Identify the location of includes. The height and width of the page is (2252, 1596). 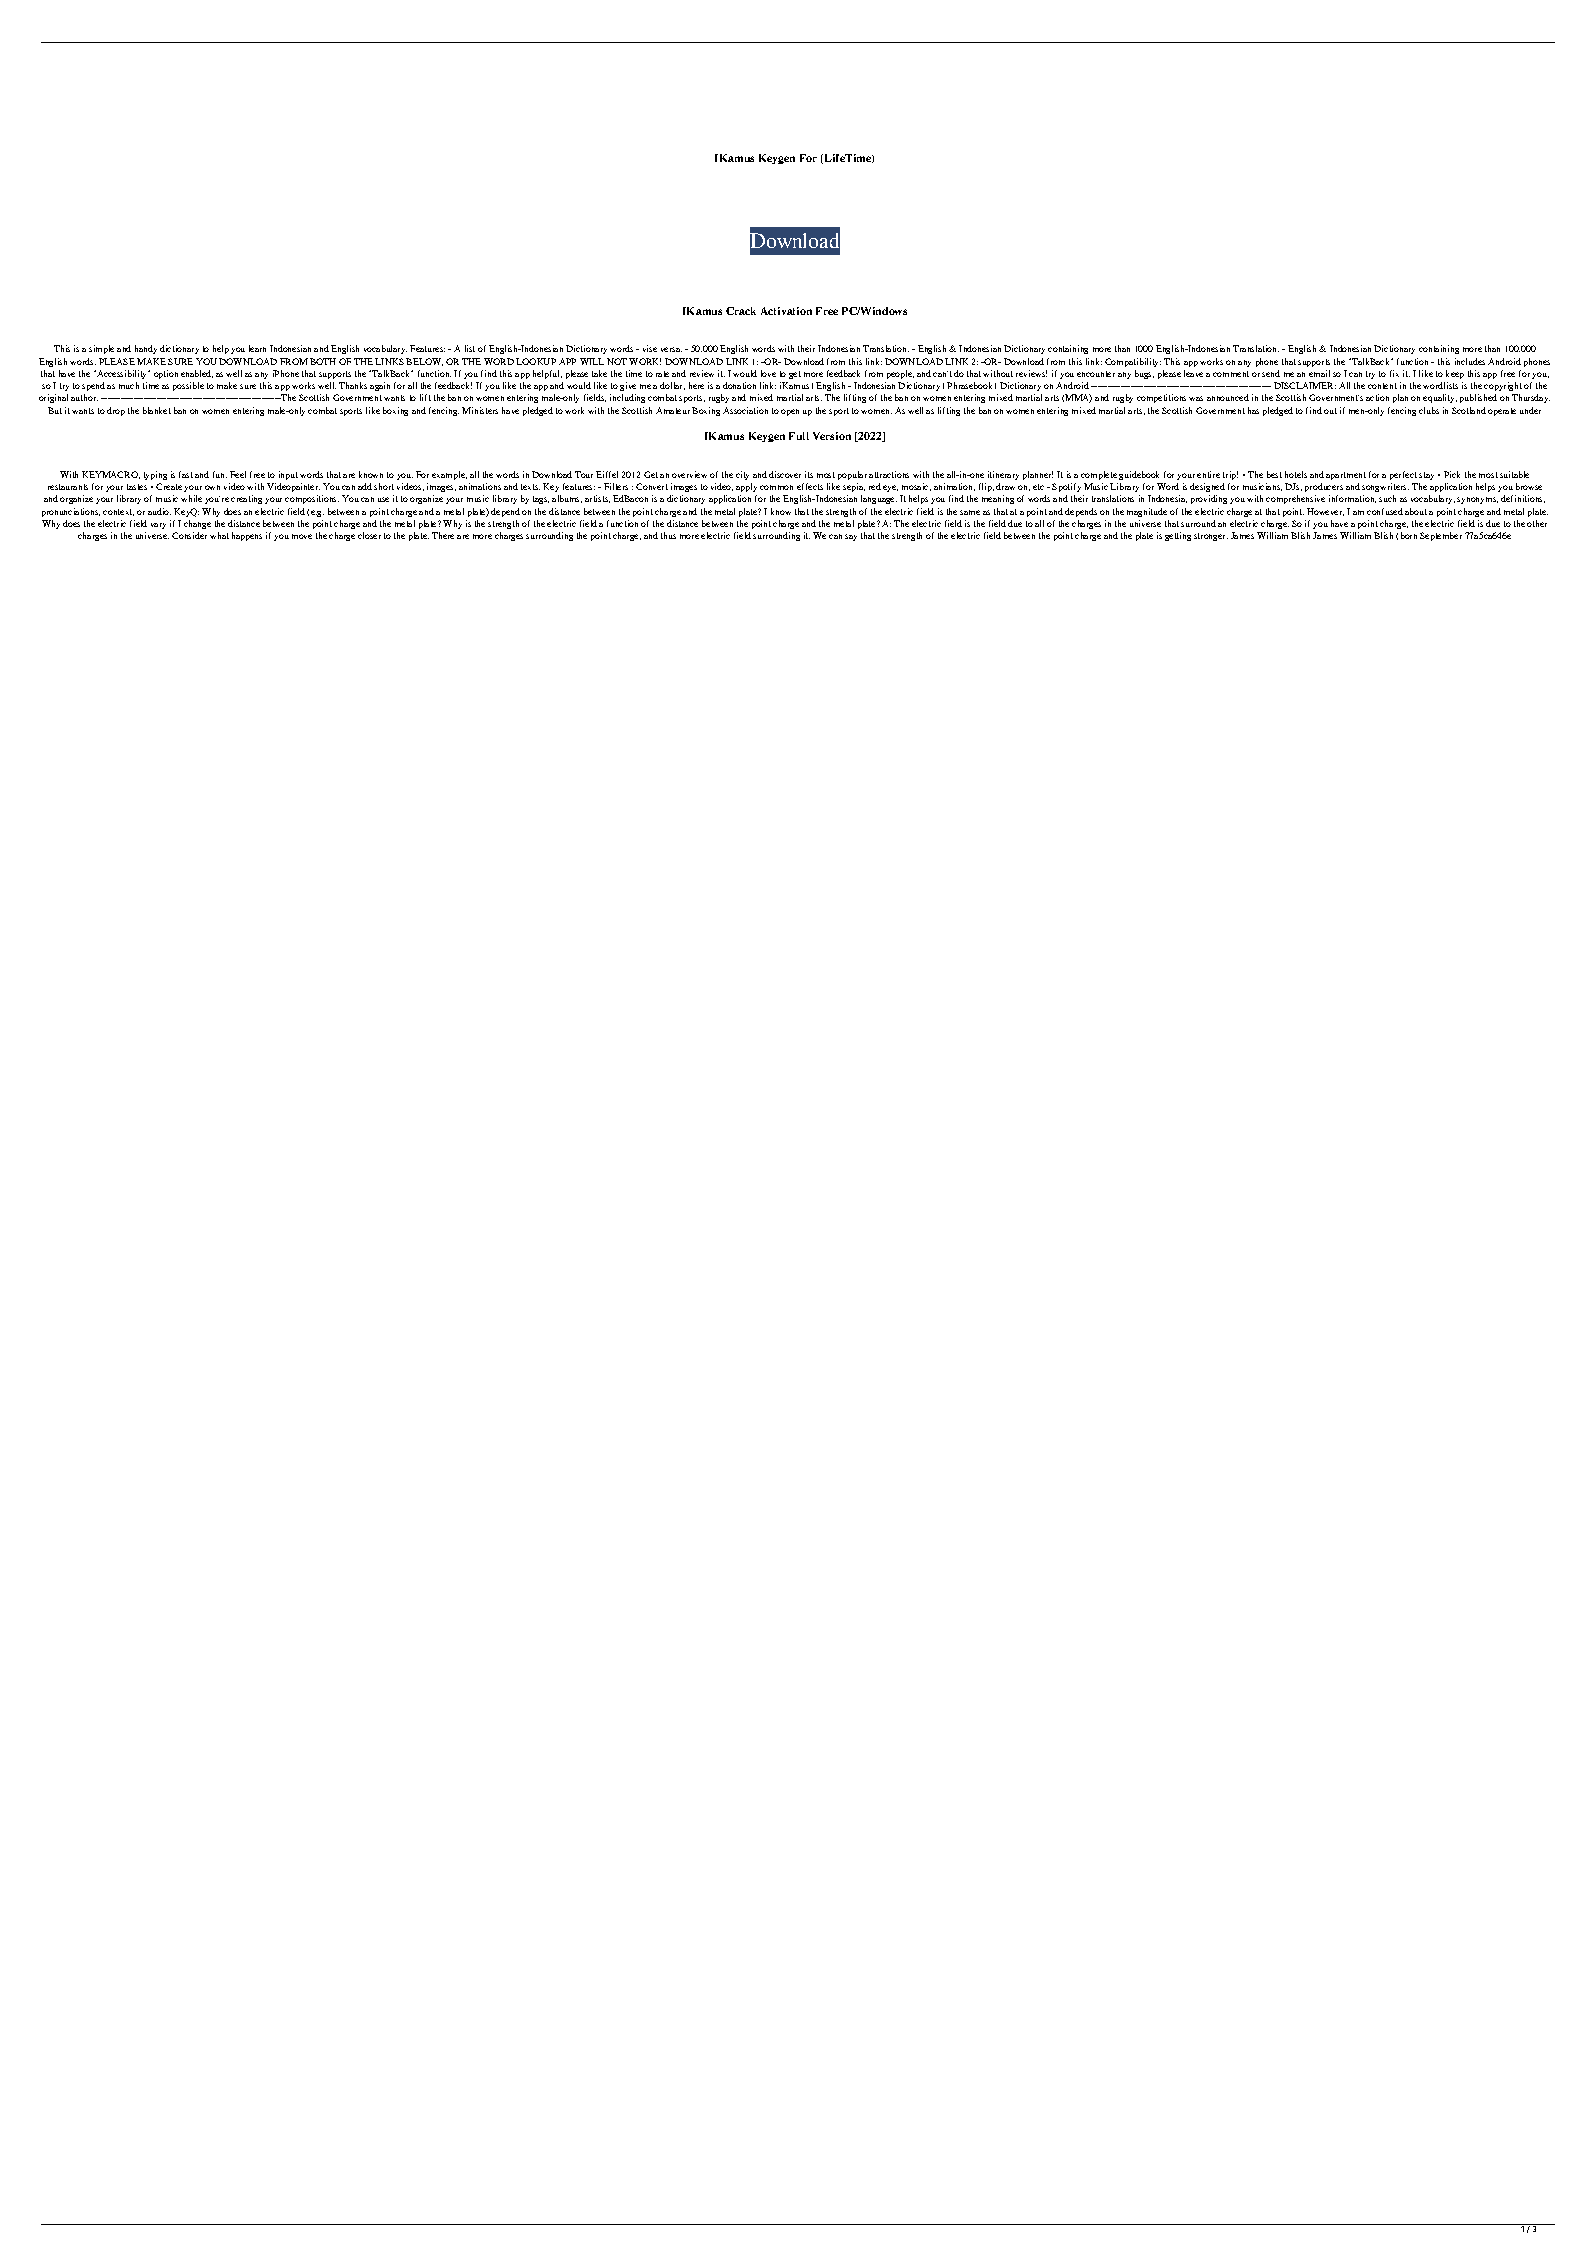
(1470, 361).
